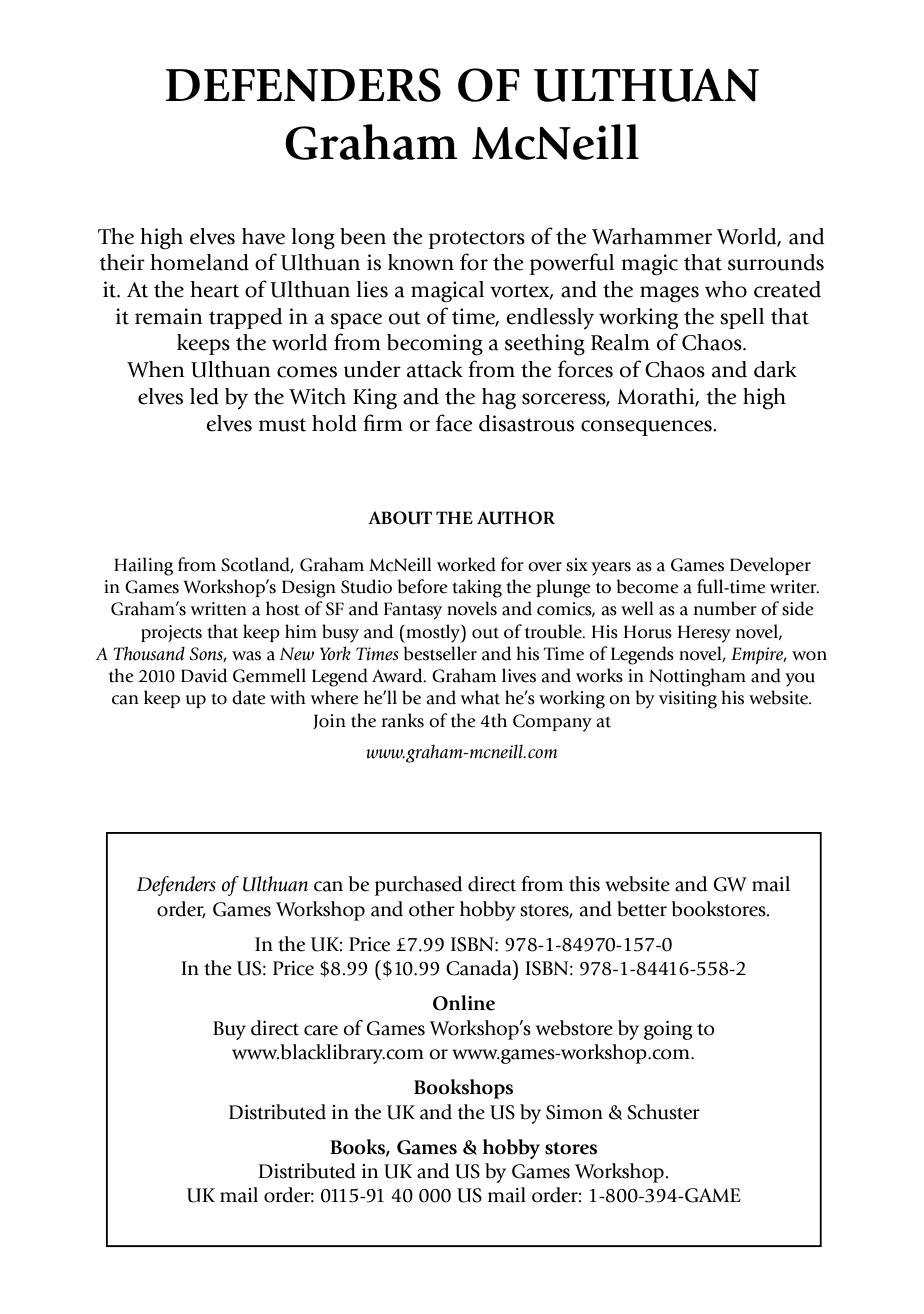 This screenshot has width=924, height=1314. Describe the element at coordinates (663, 1112) in the screenshot. I see `Schuster` at that location.
